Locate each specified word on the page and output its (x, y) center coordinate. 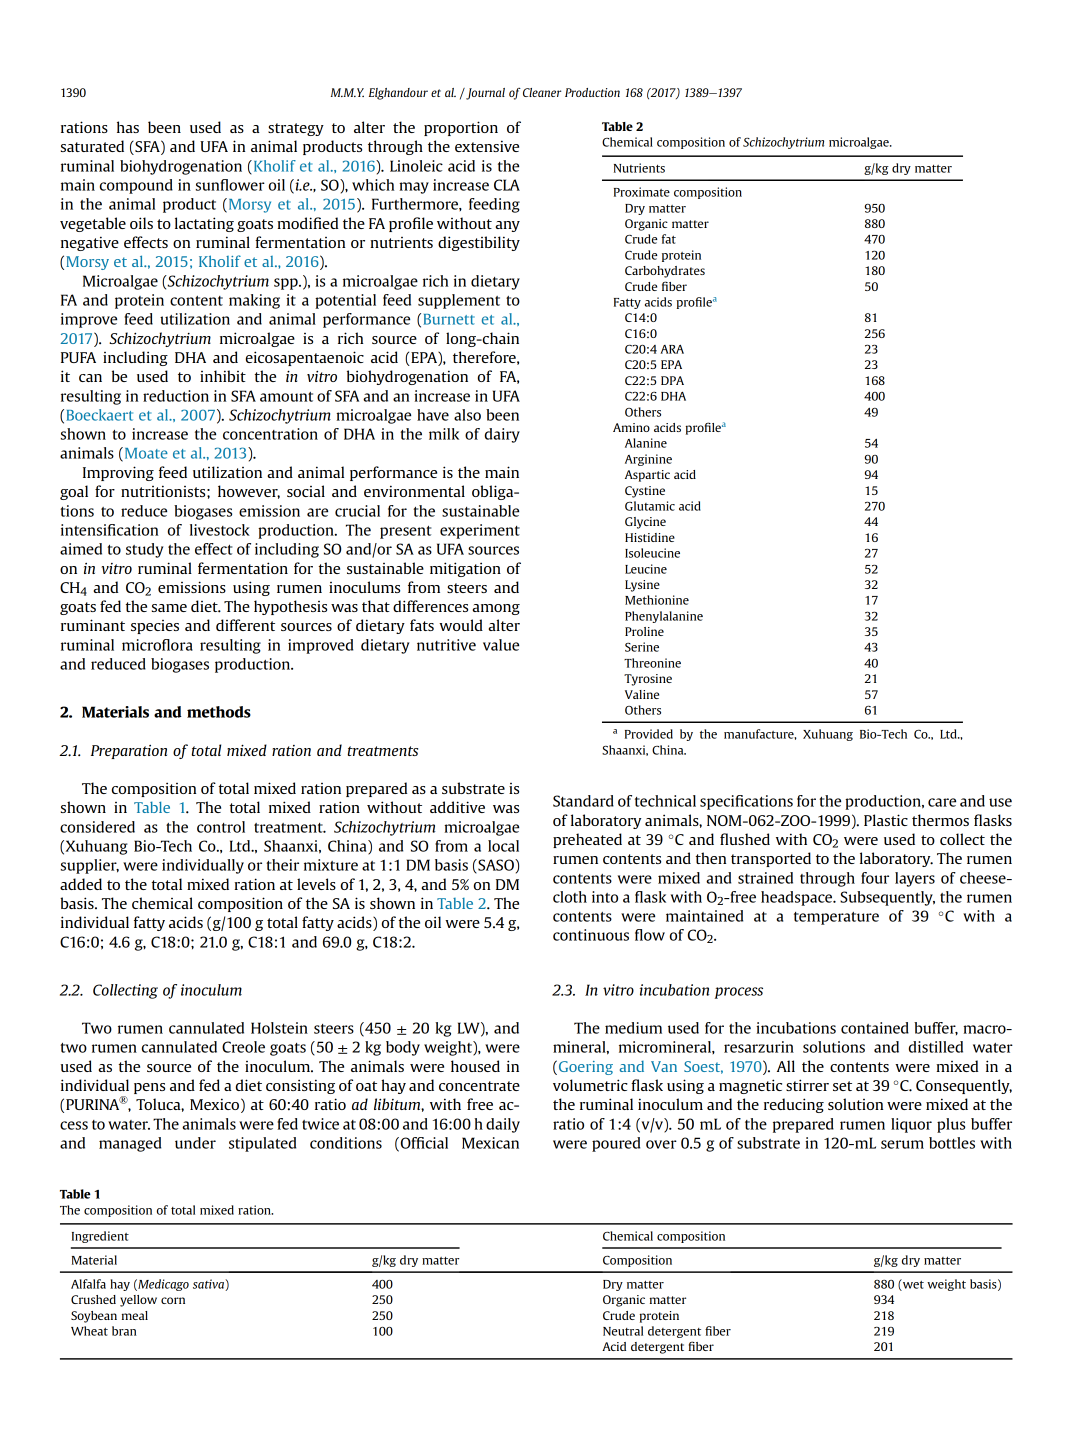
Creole (243, 1047)
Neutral (623, 1331)
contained (875, 1028)
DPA (672, 380)
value (501, 645)
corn (173, 1300)
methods (219, 712)
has (128, 127)
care (942, 802)
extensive (487, 146)
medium (633, 1028)
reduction (176, 396)
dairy (502, 435)
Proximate (642, 192)
